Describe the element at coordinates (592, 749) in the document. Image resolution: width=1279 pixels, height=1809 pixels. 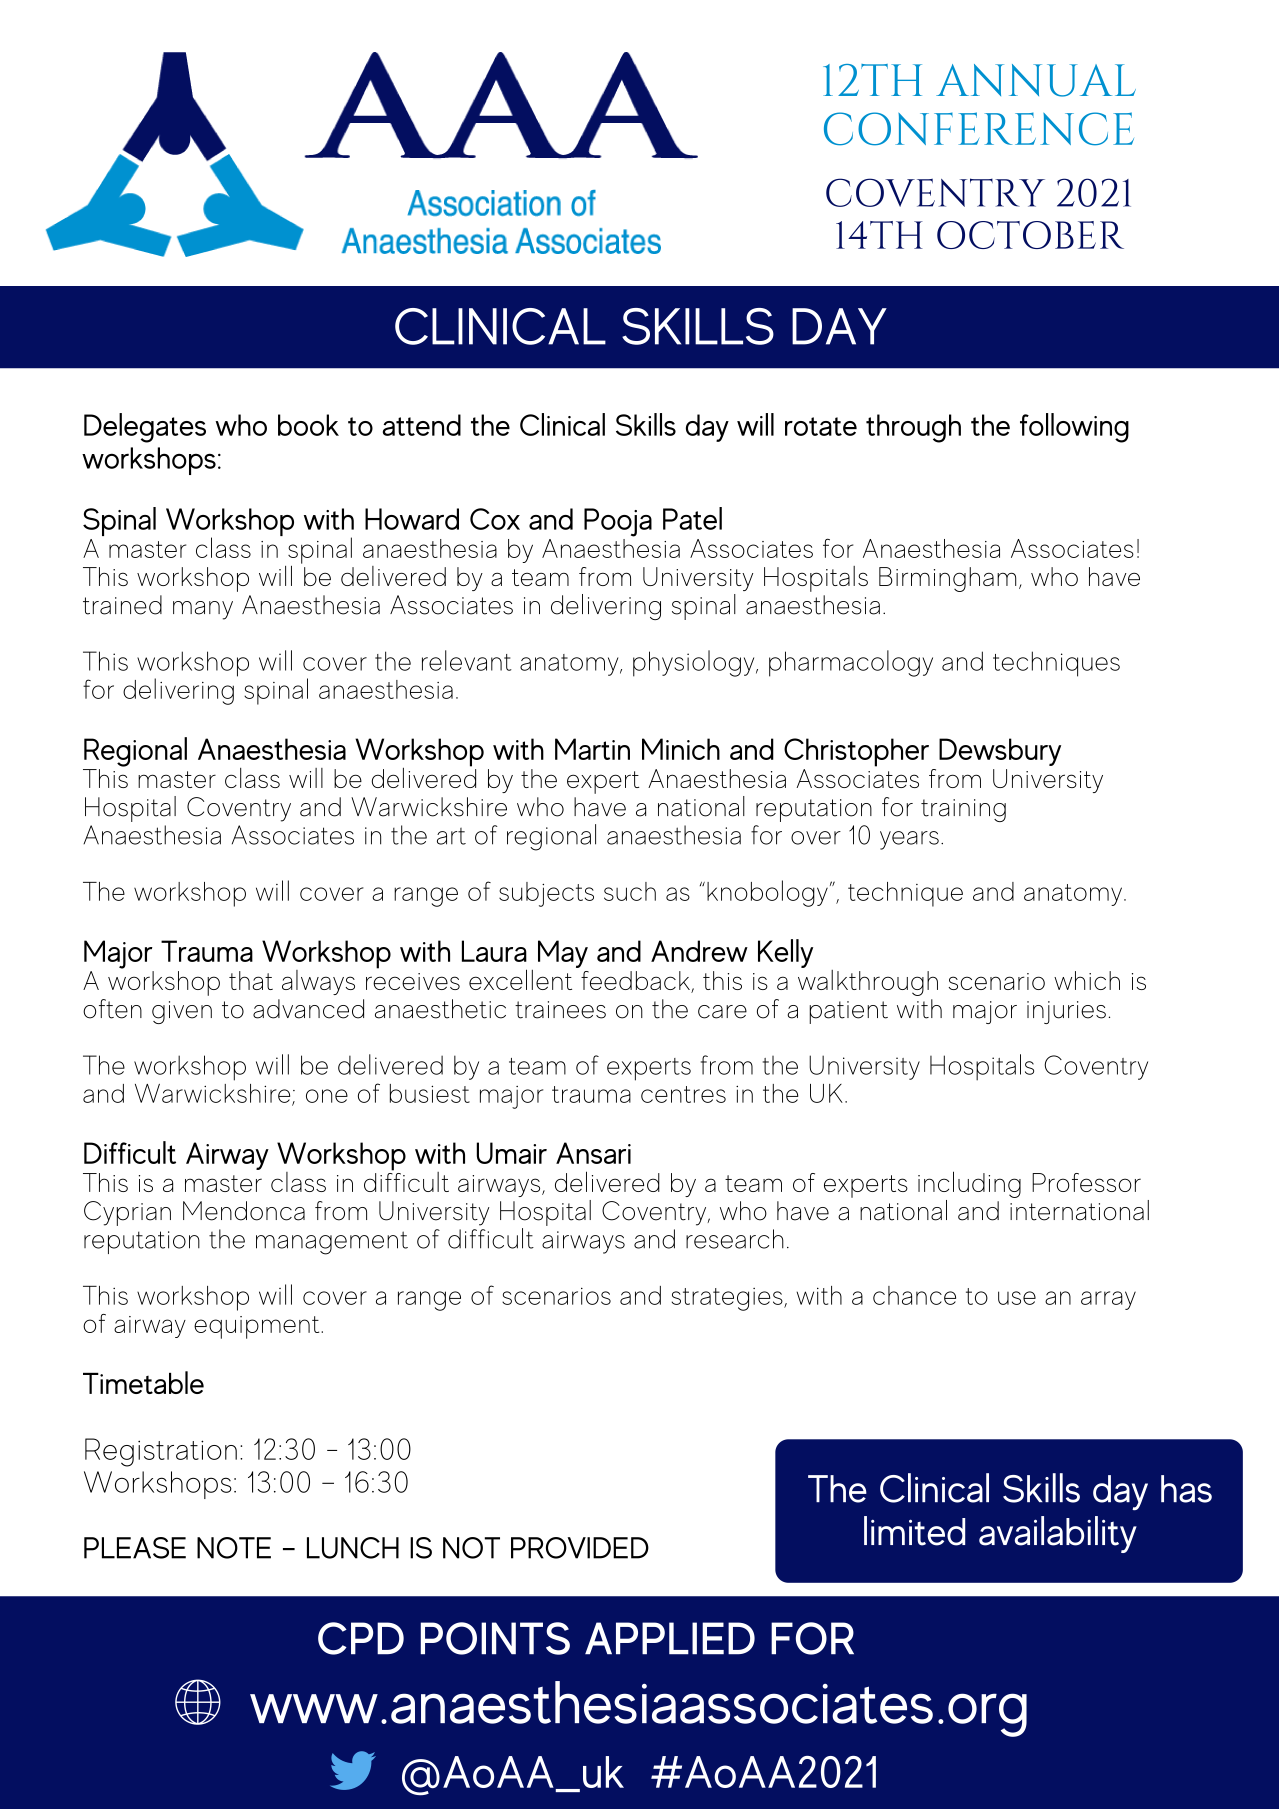
I see `Martin` at that location.
